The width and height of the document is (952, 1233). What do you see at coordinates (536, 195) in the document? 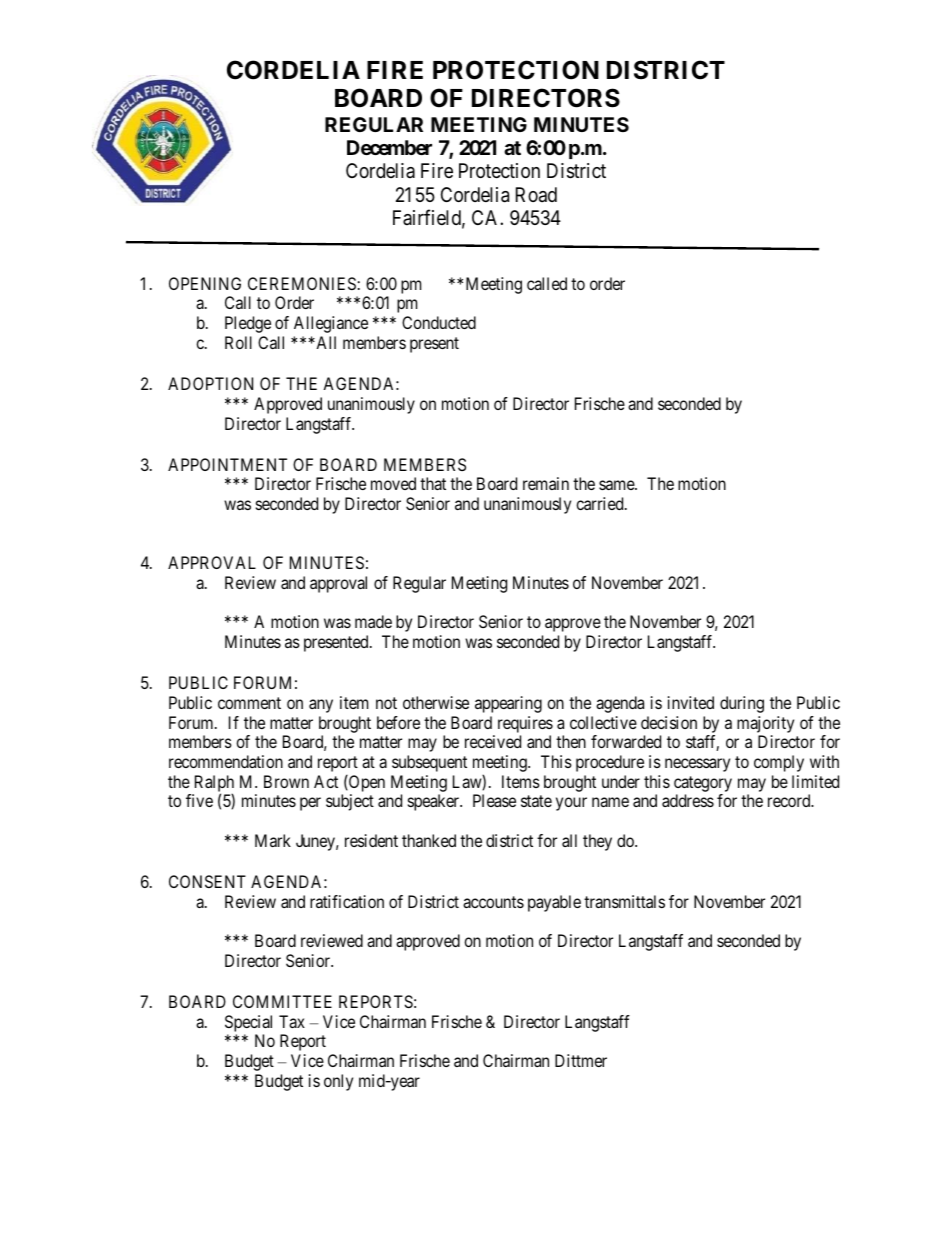
I see `Road` at bounding box center [536, 195].
